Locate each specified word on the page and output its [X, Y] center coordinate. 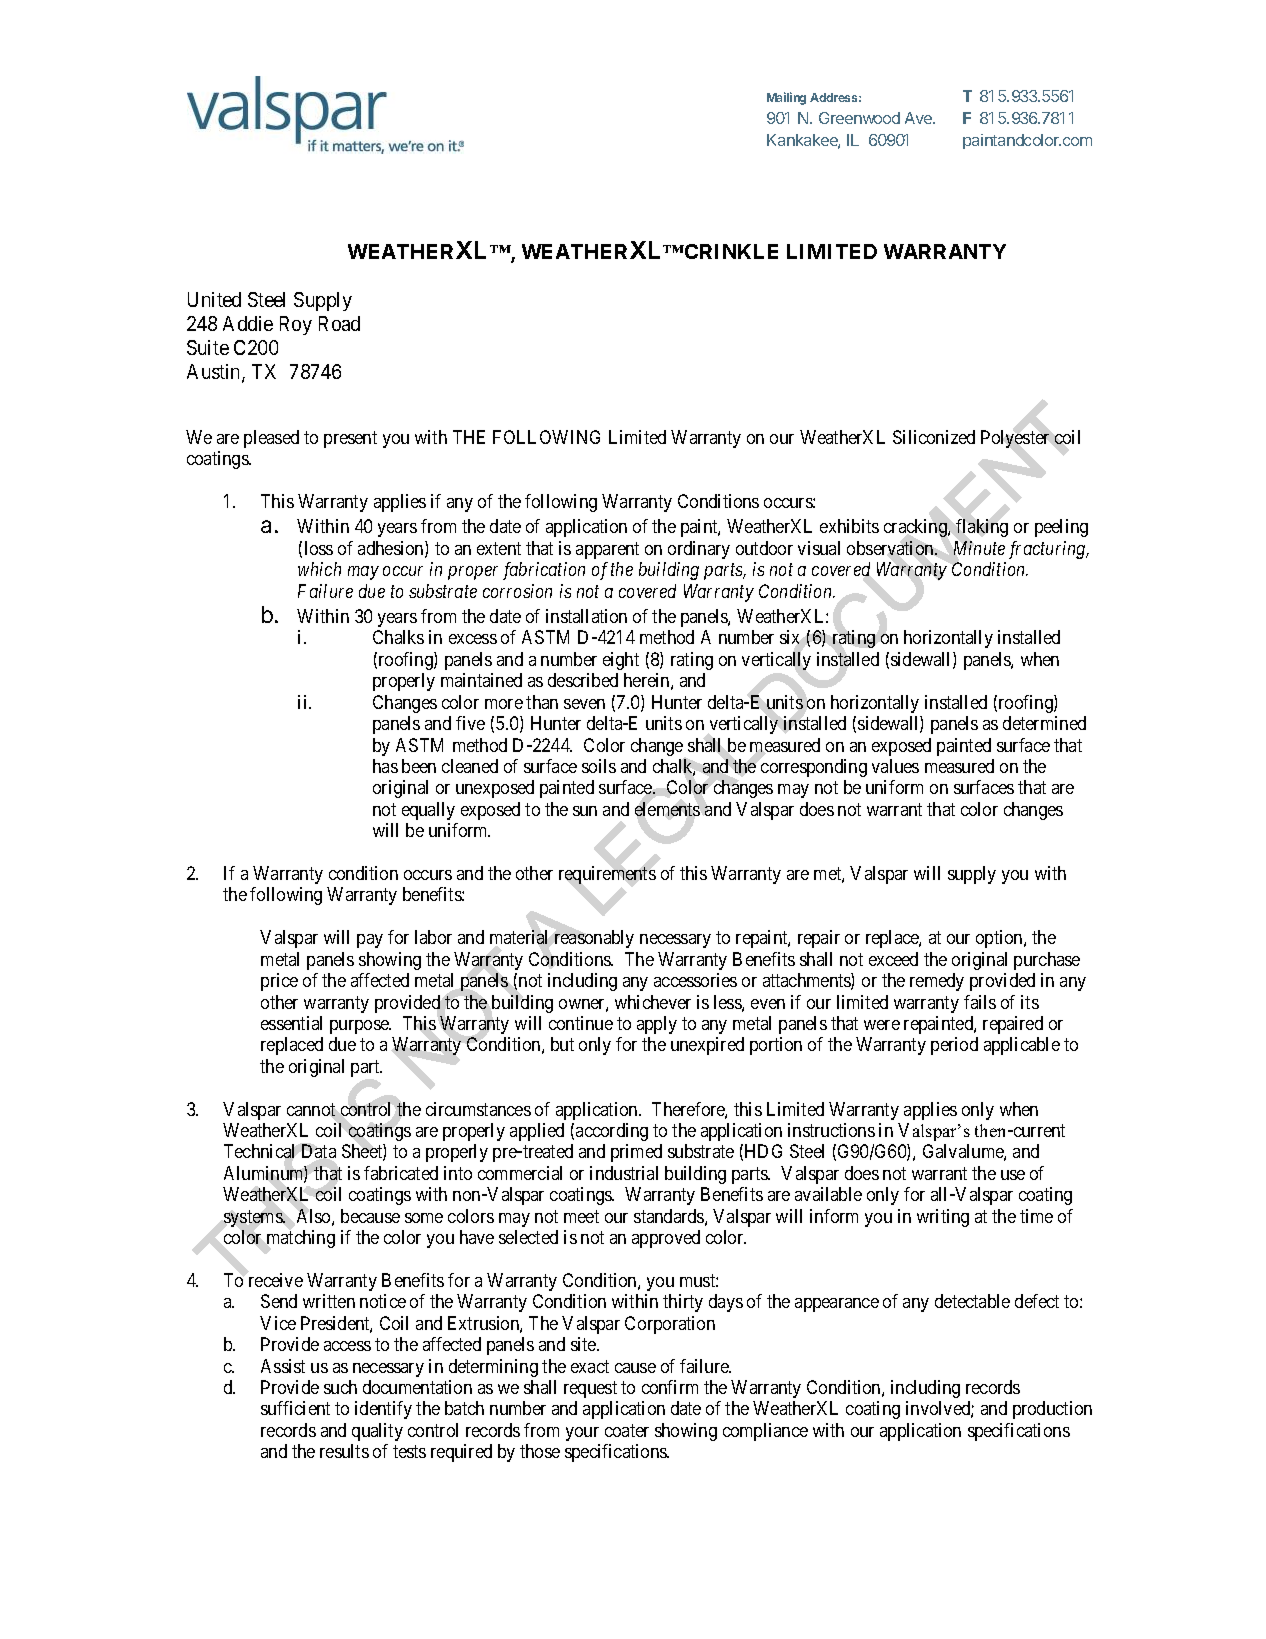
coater [627, 1430]
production [1052, 1410]
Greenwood [859, 118]
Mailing [786, 98]
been [419, 766]
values [895, 766]
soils [599, 766]
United [214, 299]
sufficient [295, 1408]
